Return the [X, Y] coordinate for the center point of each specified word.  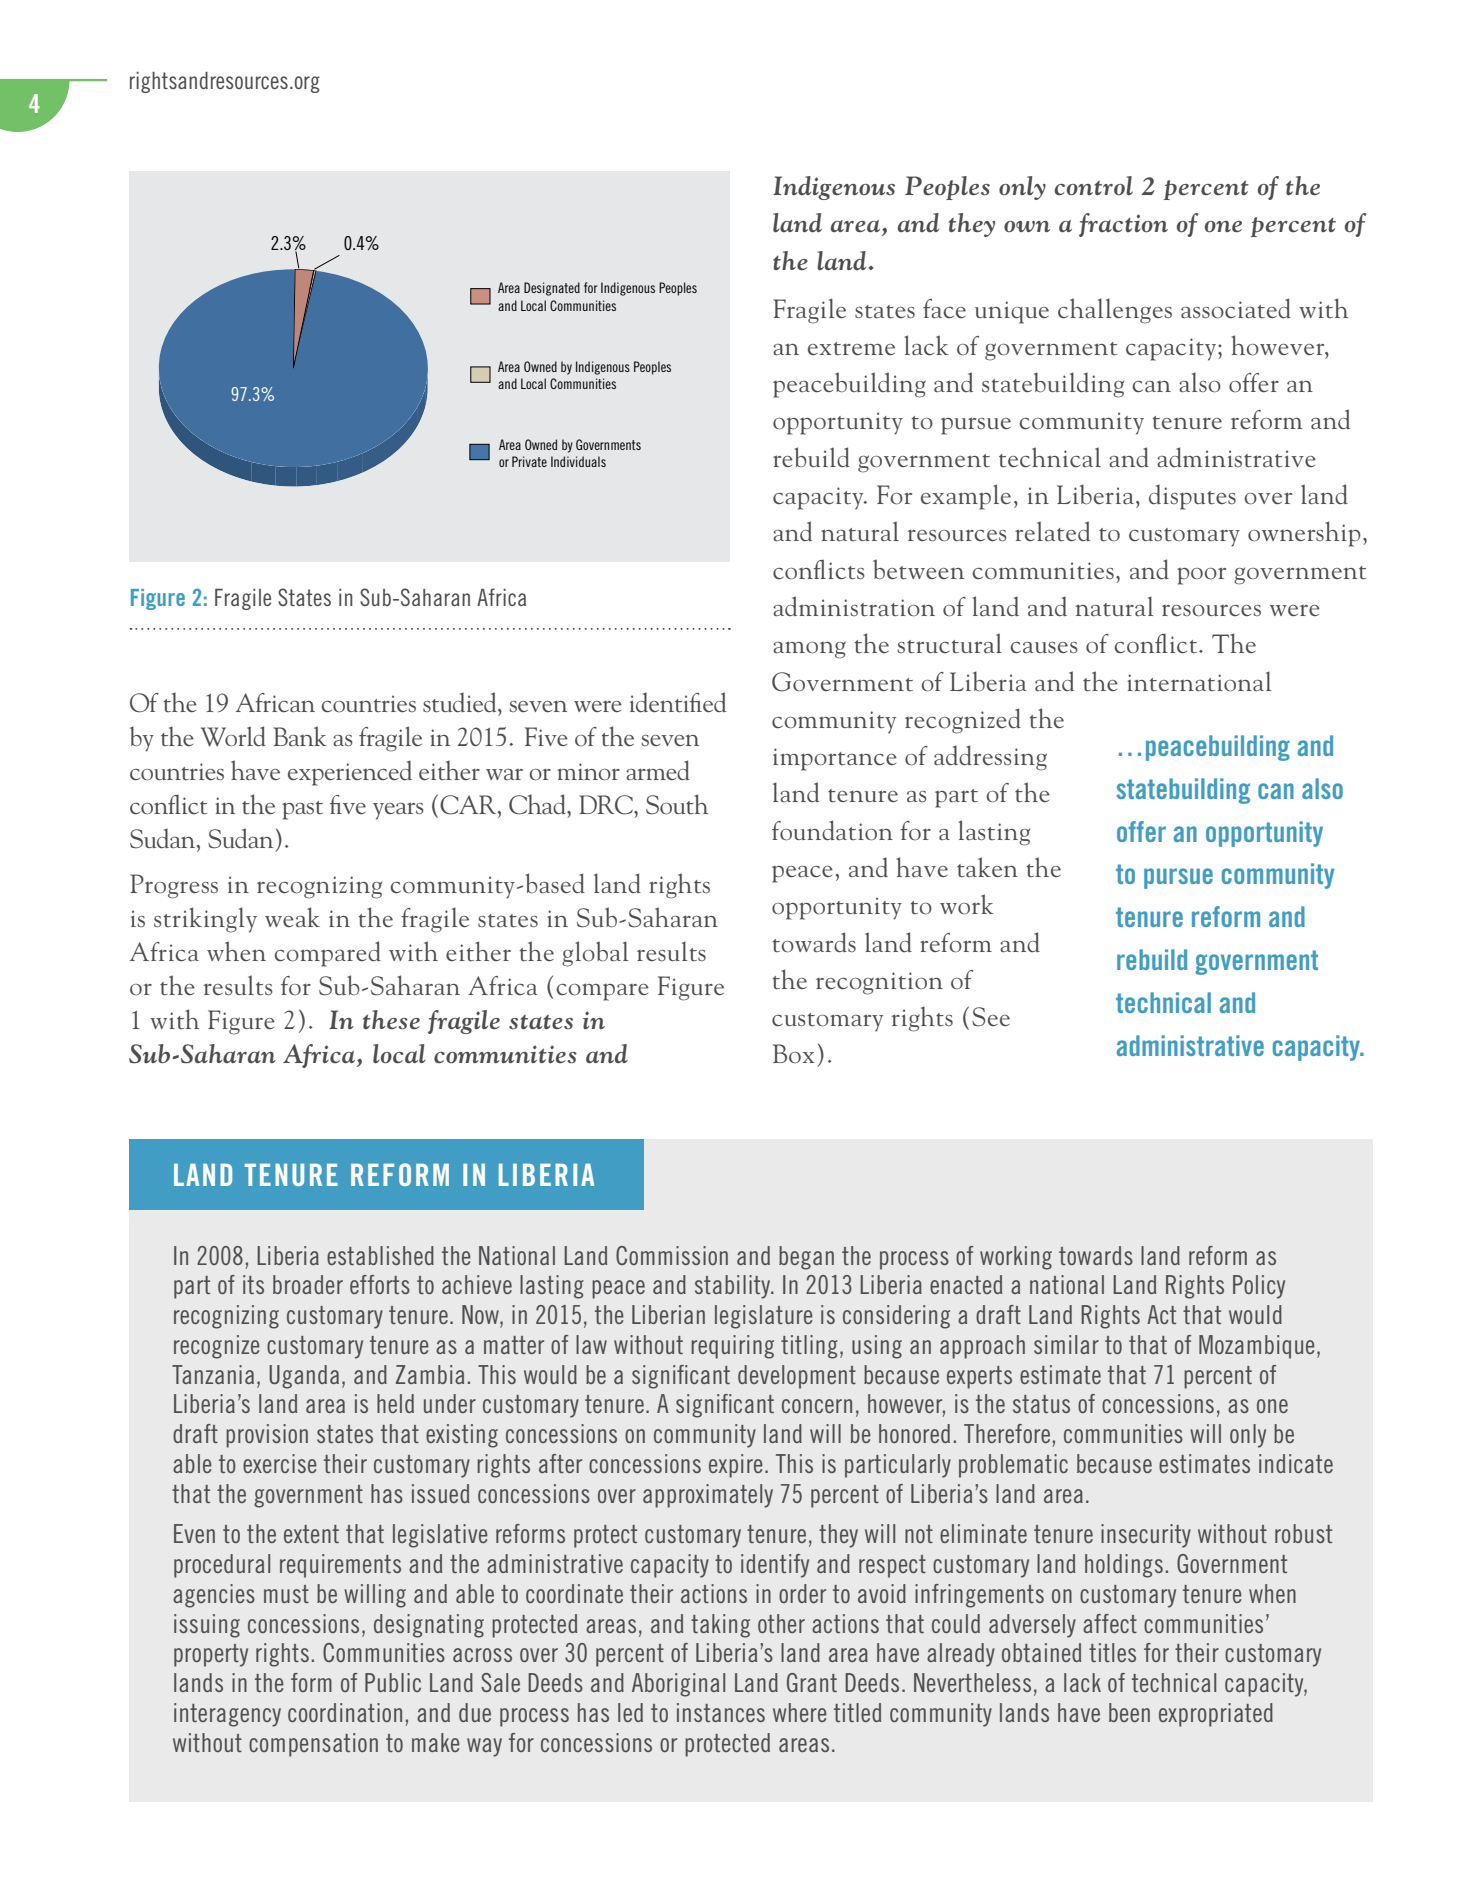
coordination [345, 1712]
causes [1044, 648]
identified [678, 702]
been [1129, 1712]
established [380, 1255]
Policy [1259, 1287]
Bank [300, 736]
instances [721, 1712]
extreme [851, 348]
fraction [1123, 225]
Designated [552, 289]
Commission [672, 1255]
